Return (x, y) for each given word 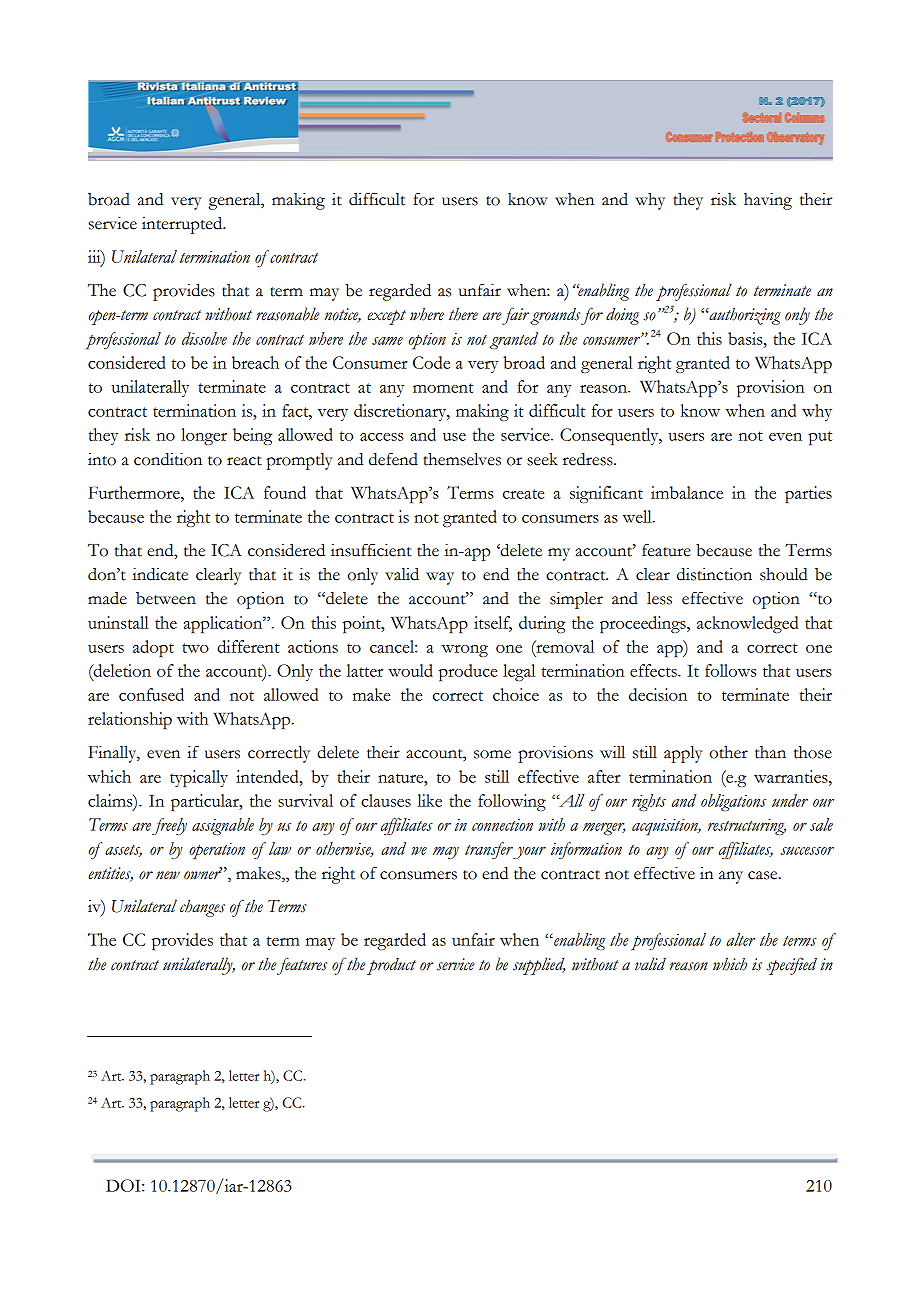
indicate (160, 574)
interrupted (183, 225)
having (768, 201)
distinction (714, 574)
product (391, 966)
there (463, 314)
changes (202, 908)
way (440, 578)
